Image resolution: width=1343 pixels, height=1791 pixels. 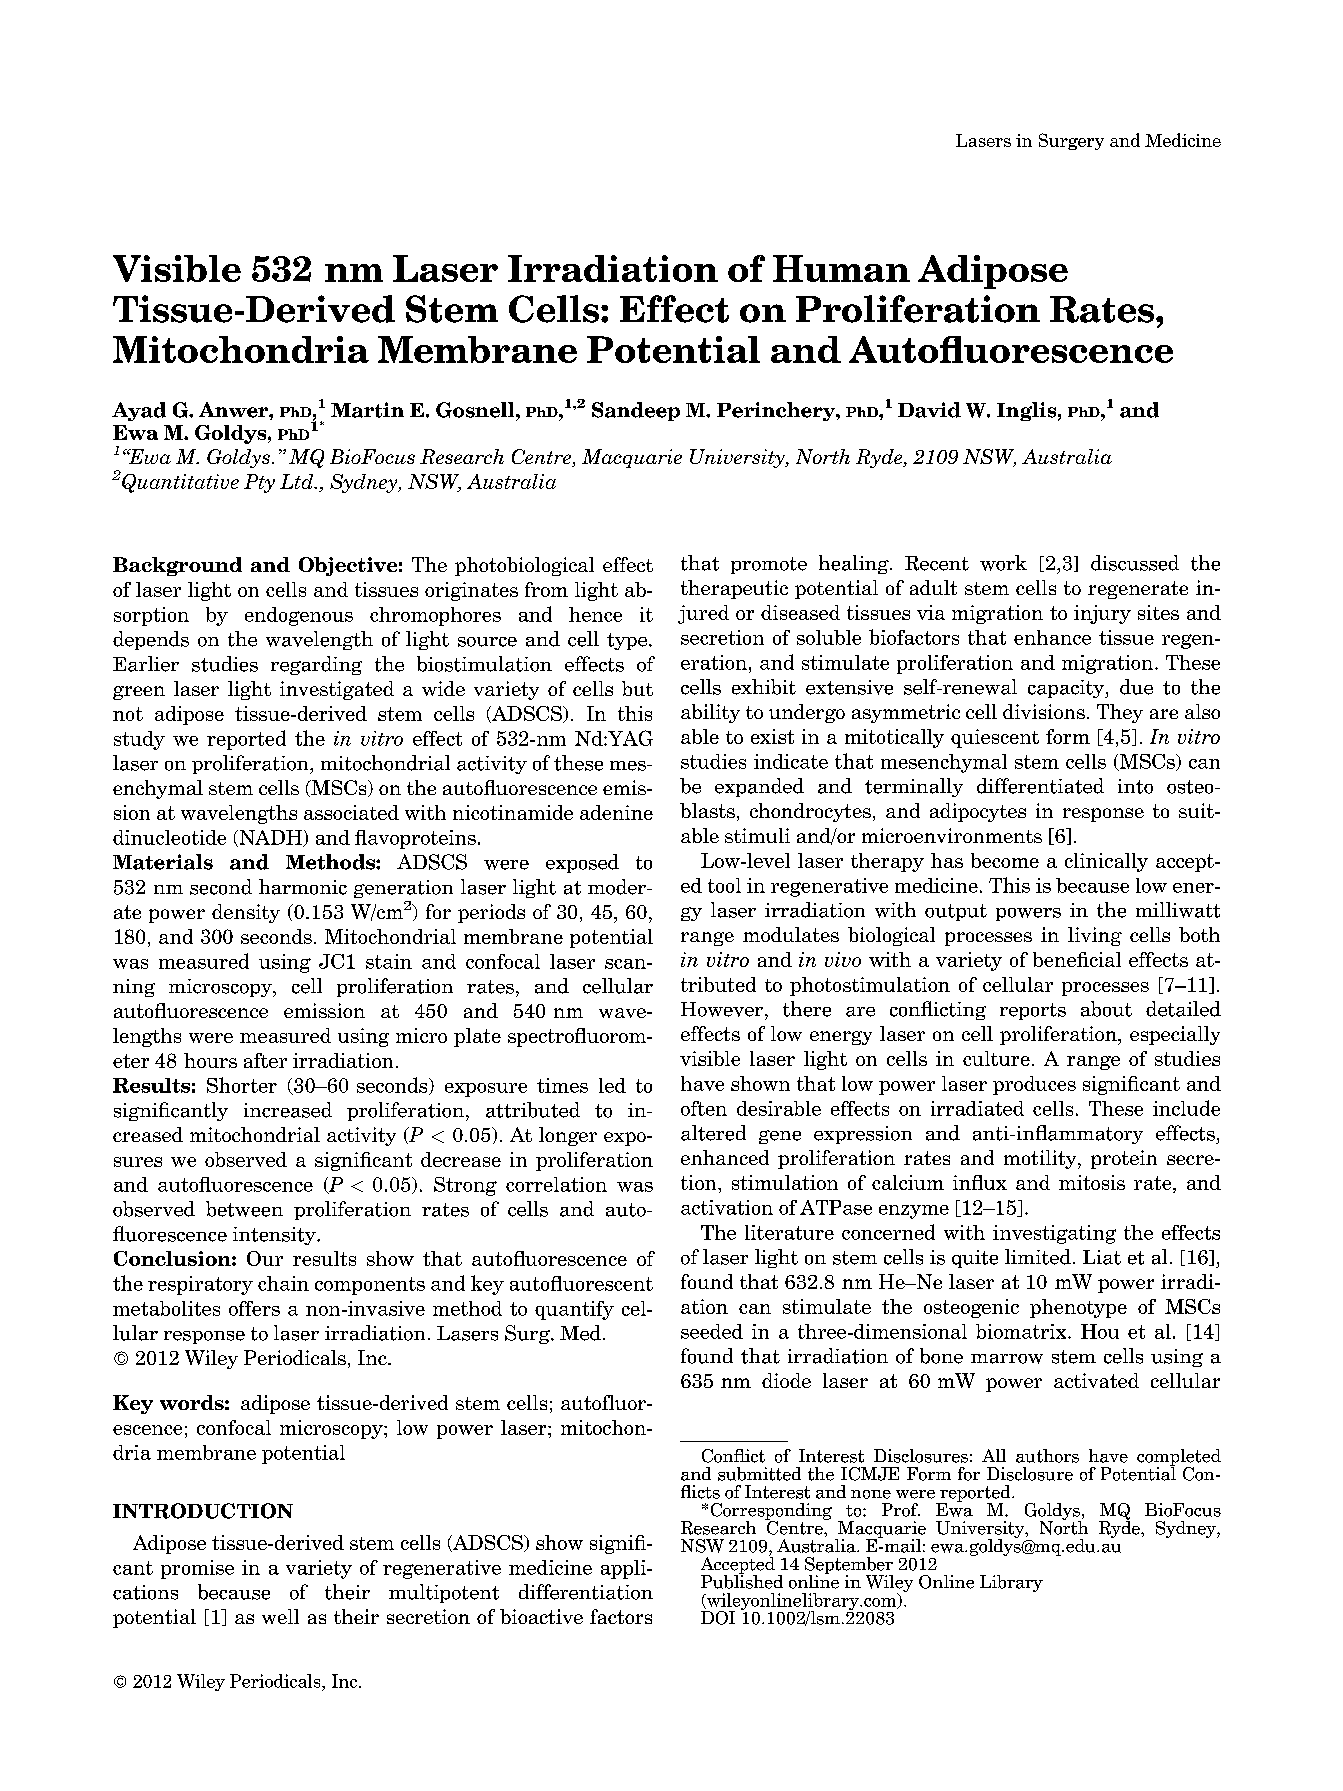 I want to click on Published, so click(x=742, y=1581).
